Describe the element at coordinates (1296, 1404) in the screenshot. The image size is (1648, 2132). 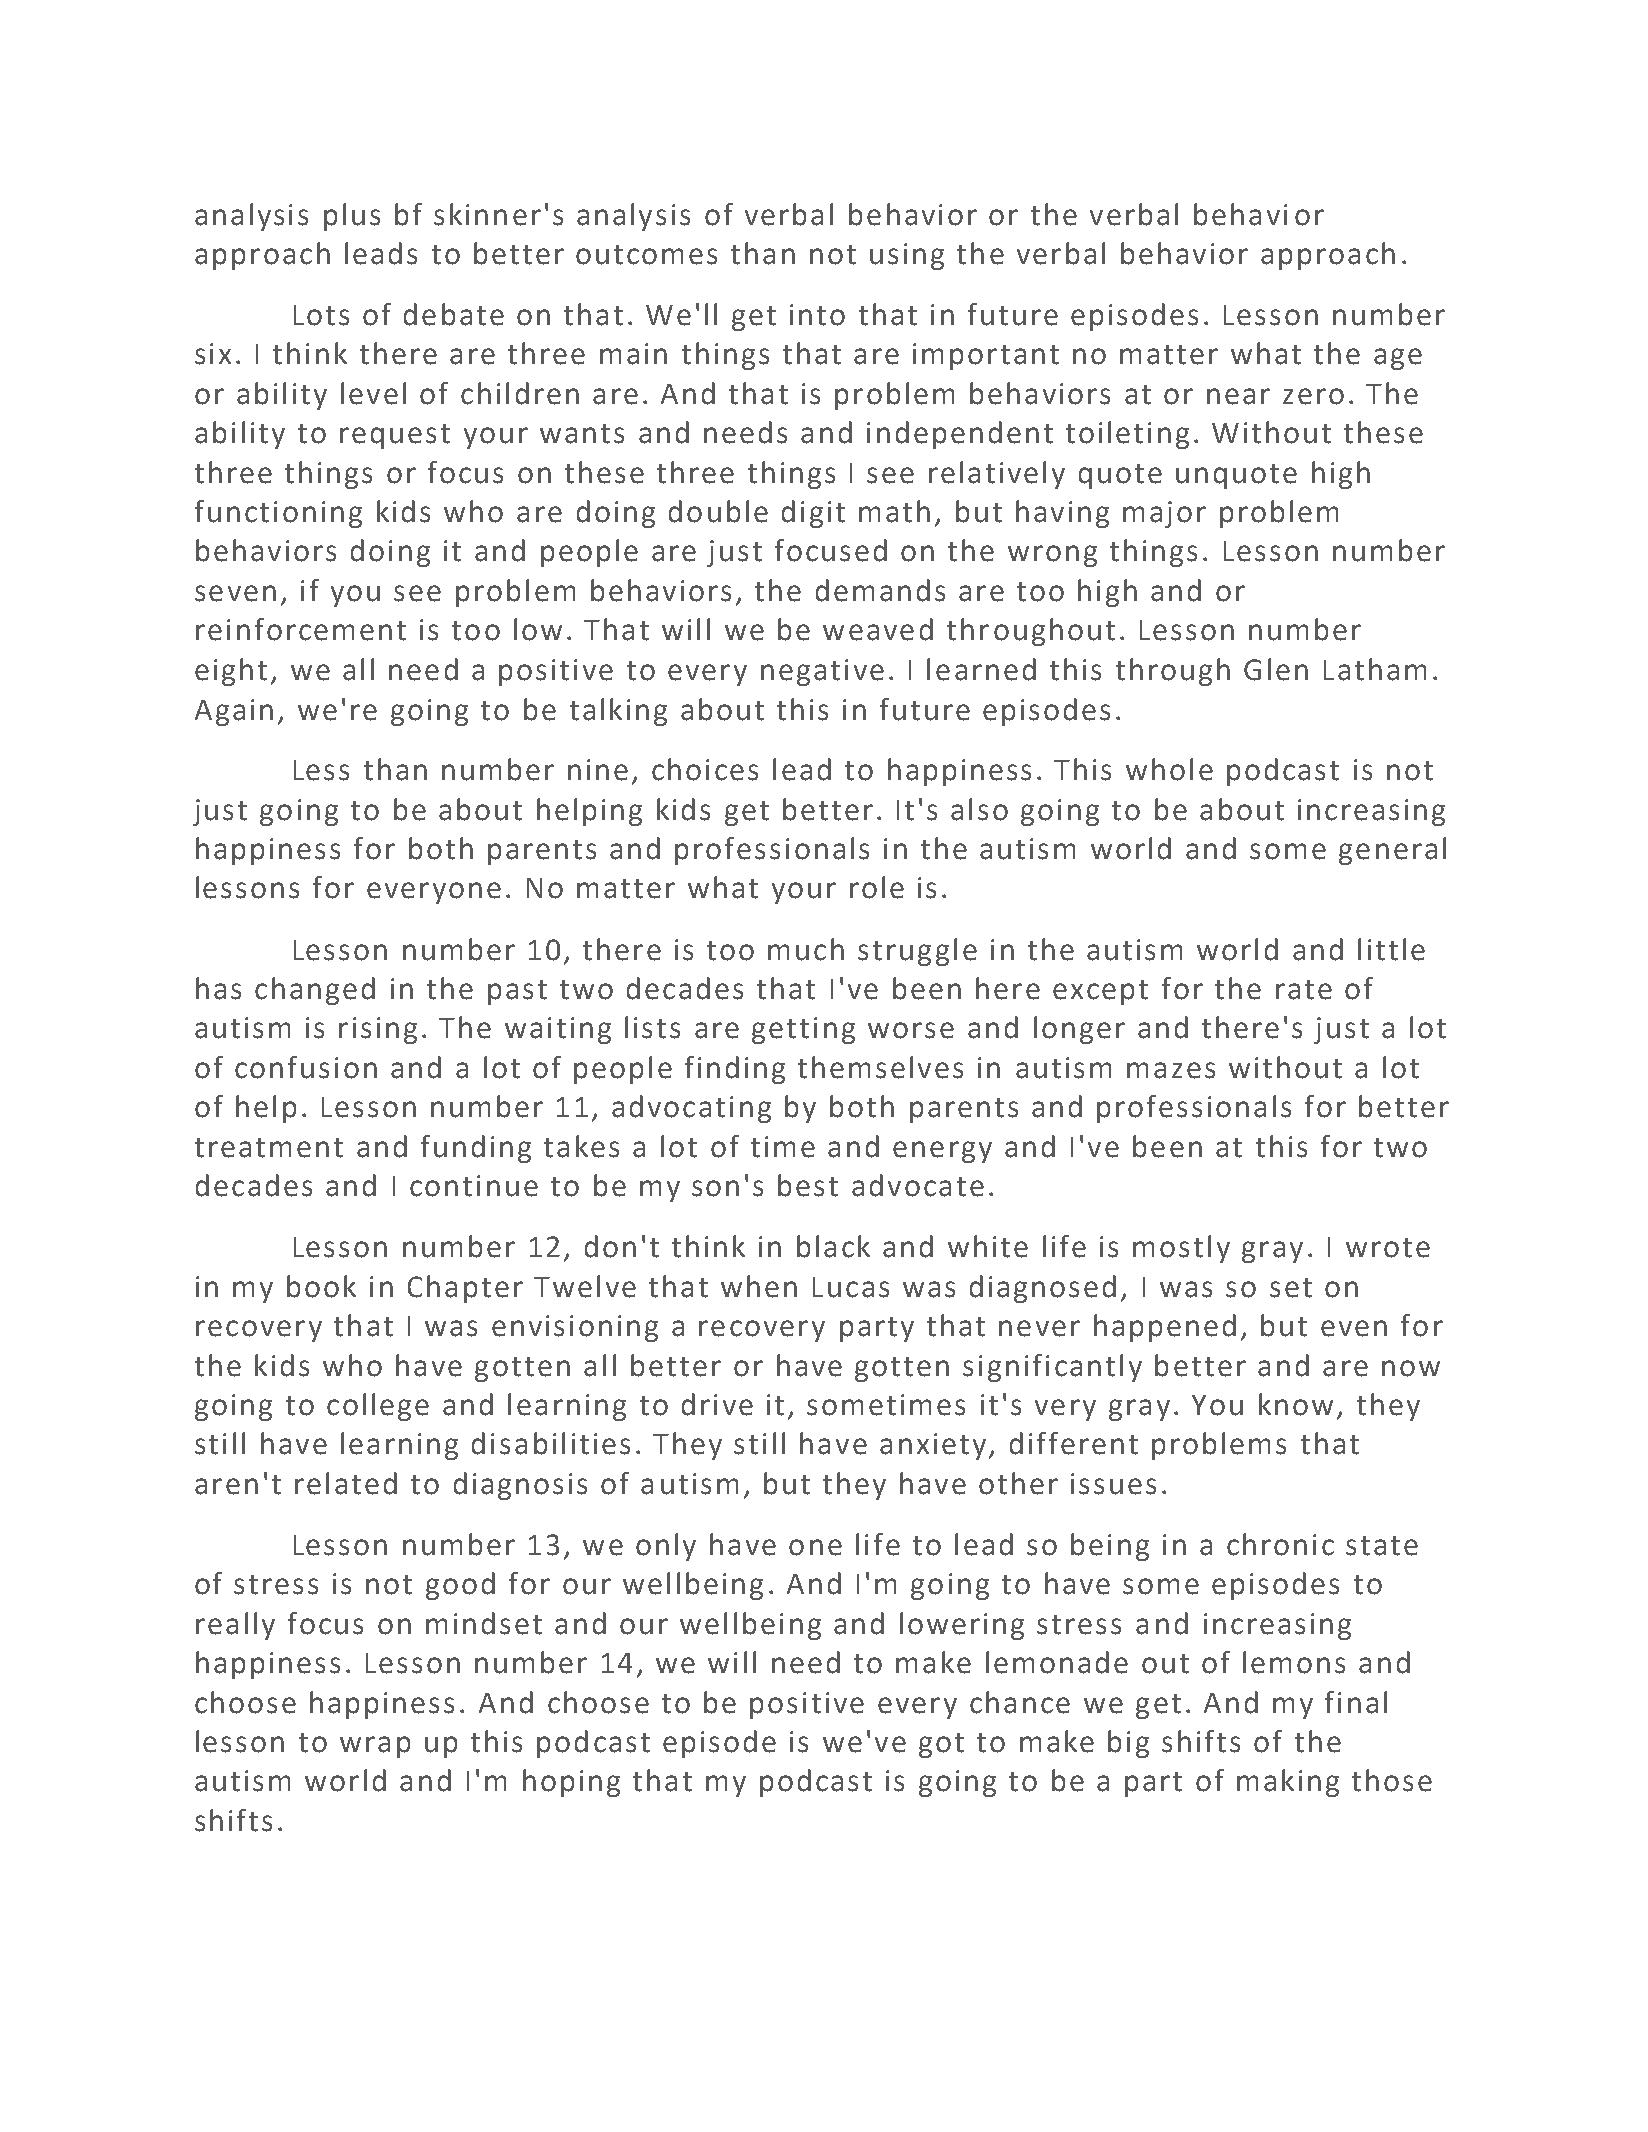
I see `know` at that location.
